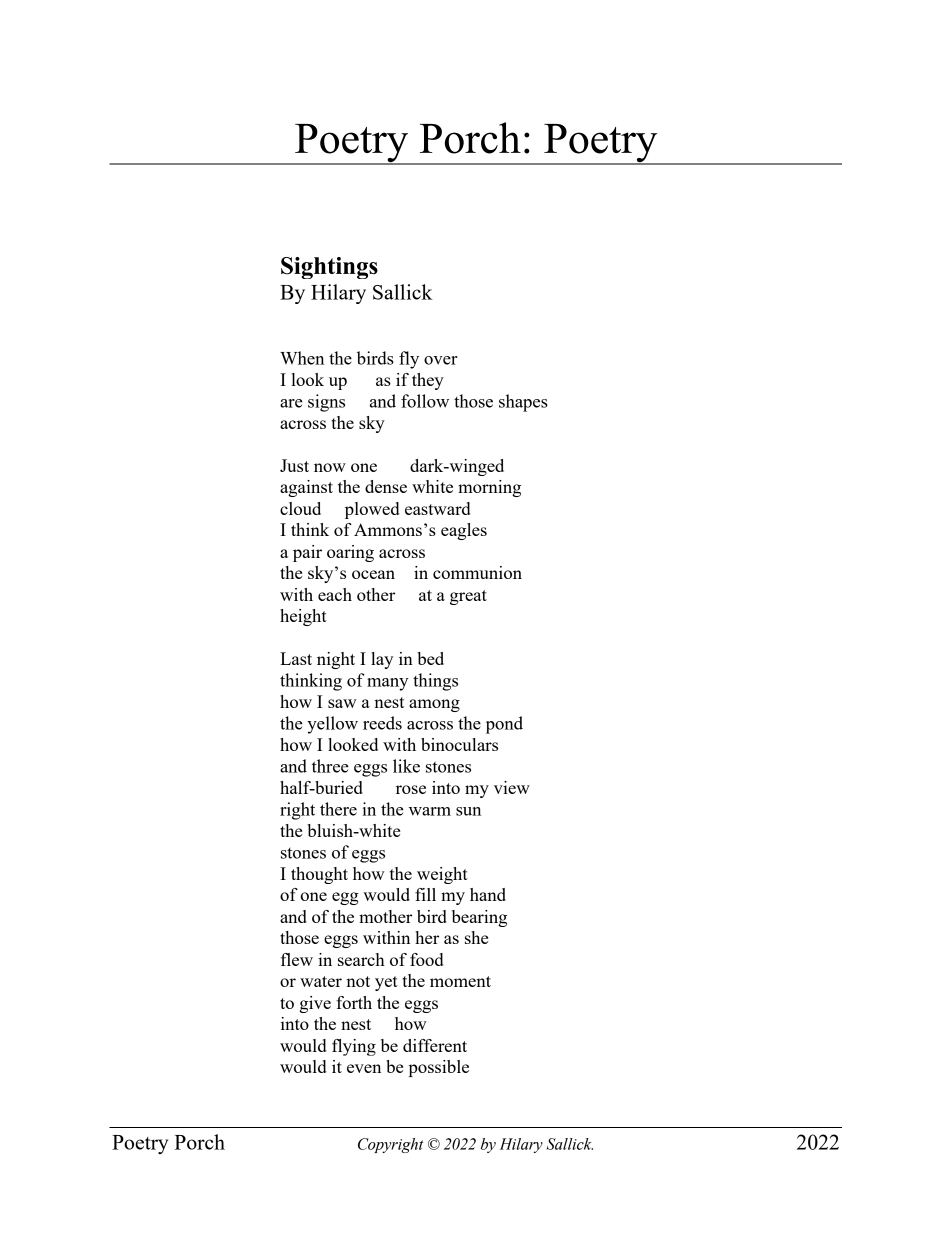  What do you see at coordinates (504, 725) in the page?
I see `pond` at bounding box center [504, 725].
